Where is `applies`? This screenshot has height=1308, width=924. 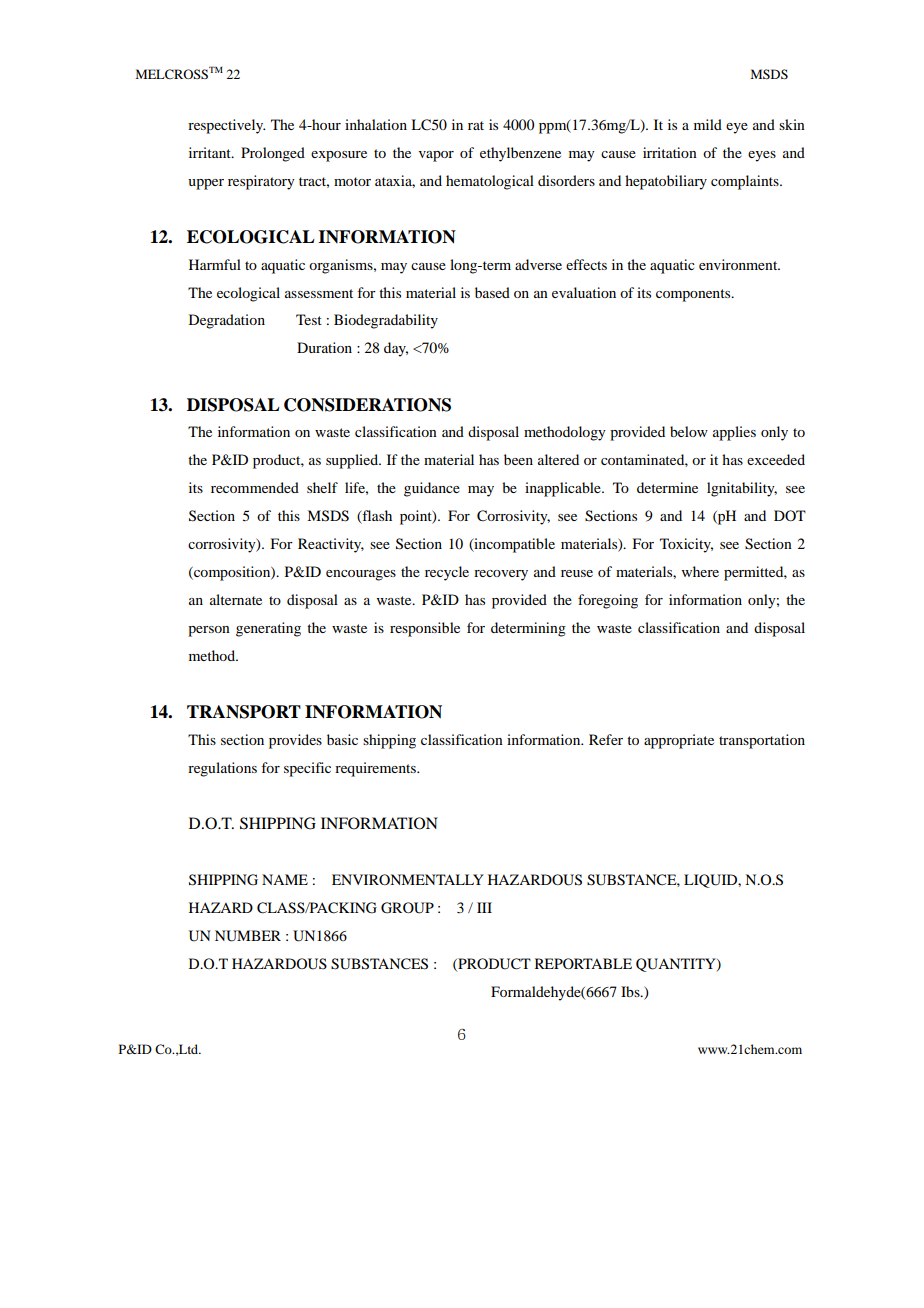 applies is located at coordinates (734, 433).
